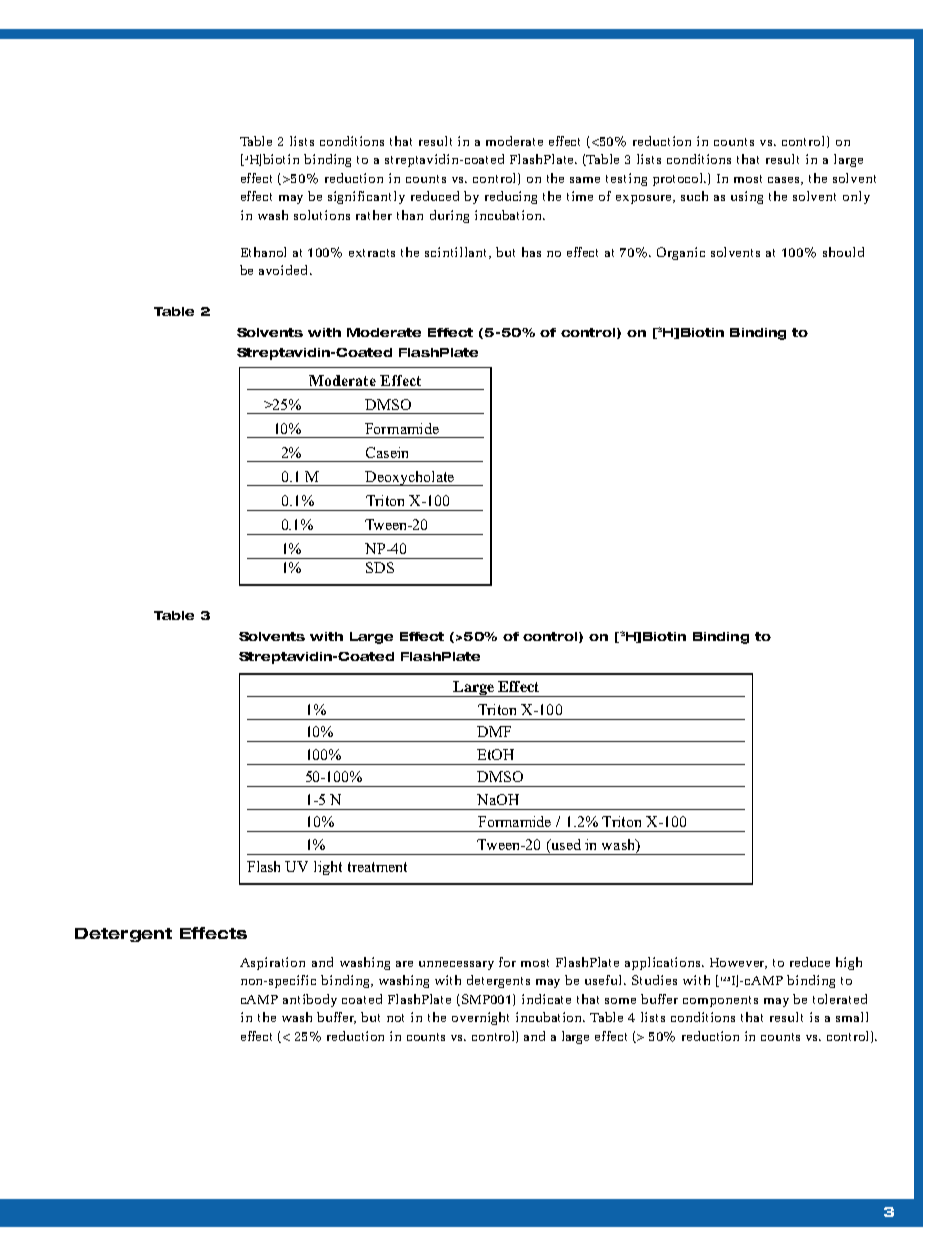 The height and width of the image is (1256, 952). Describe the element at coordinates (580, 196) in the image. I see `time` at that location.
